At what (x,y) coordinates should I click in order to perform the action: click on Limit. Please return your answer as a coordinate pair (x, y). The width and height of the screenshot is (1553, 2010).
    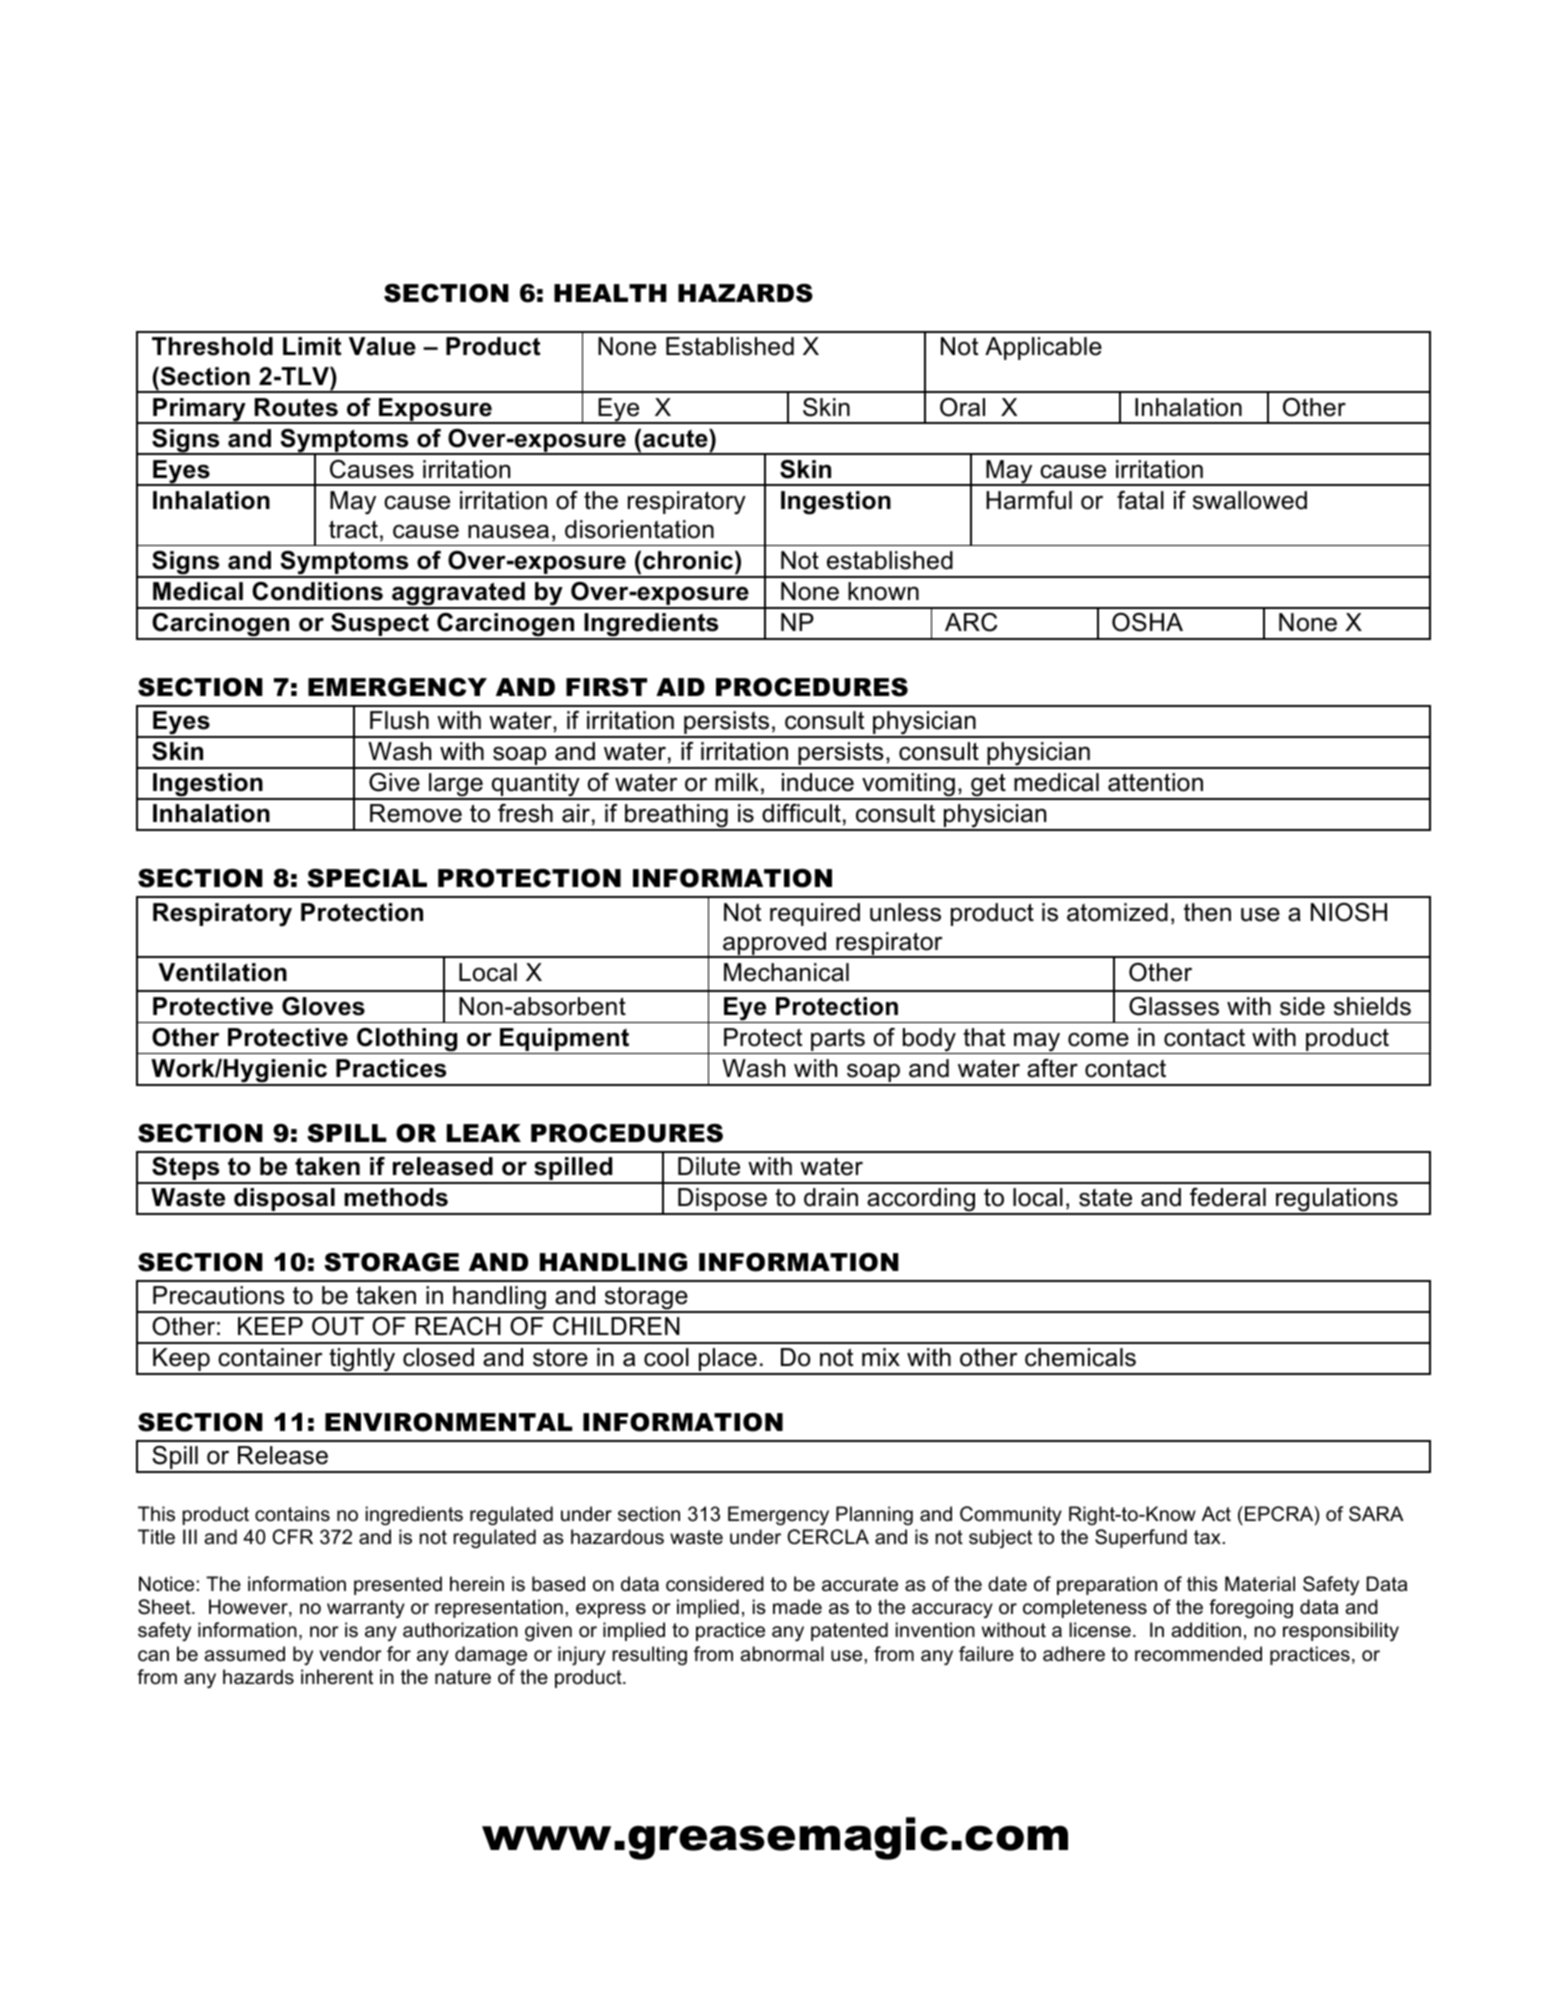
    Looking at the image, I should click on (312, 346).
